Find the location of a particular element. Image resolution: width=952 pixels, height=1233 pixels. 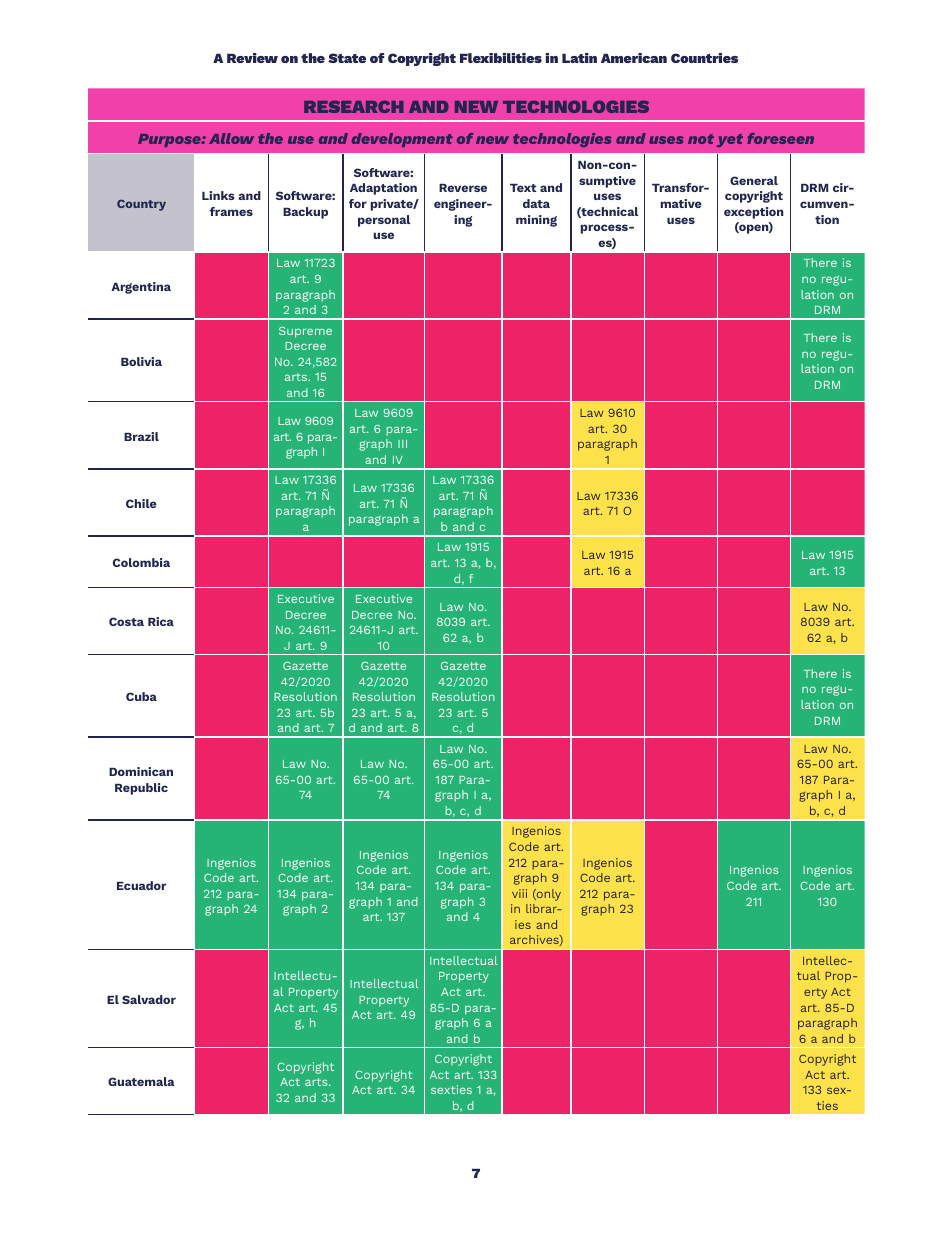

Salvador is located at coordinates (149, 999).
